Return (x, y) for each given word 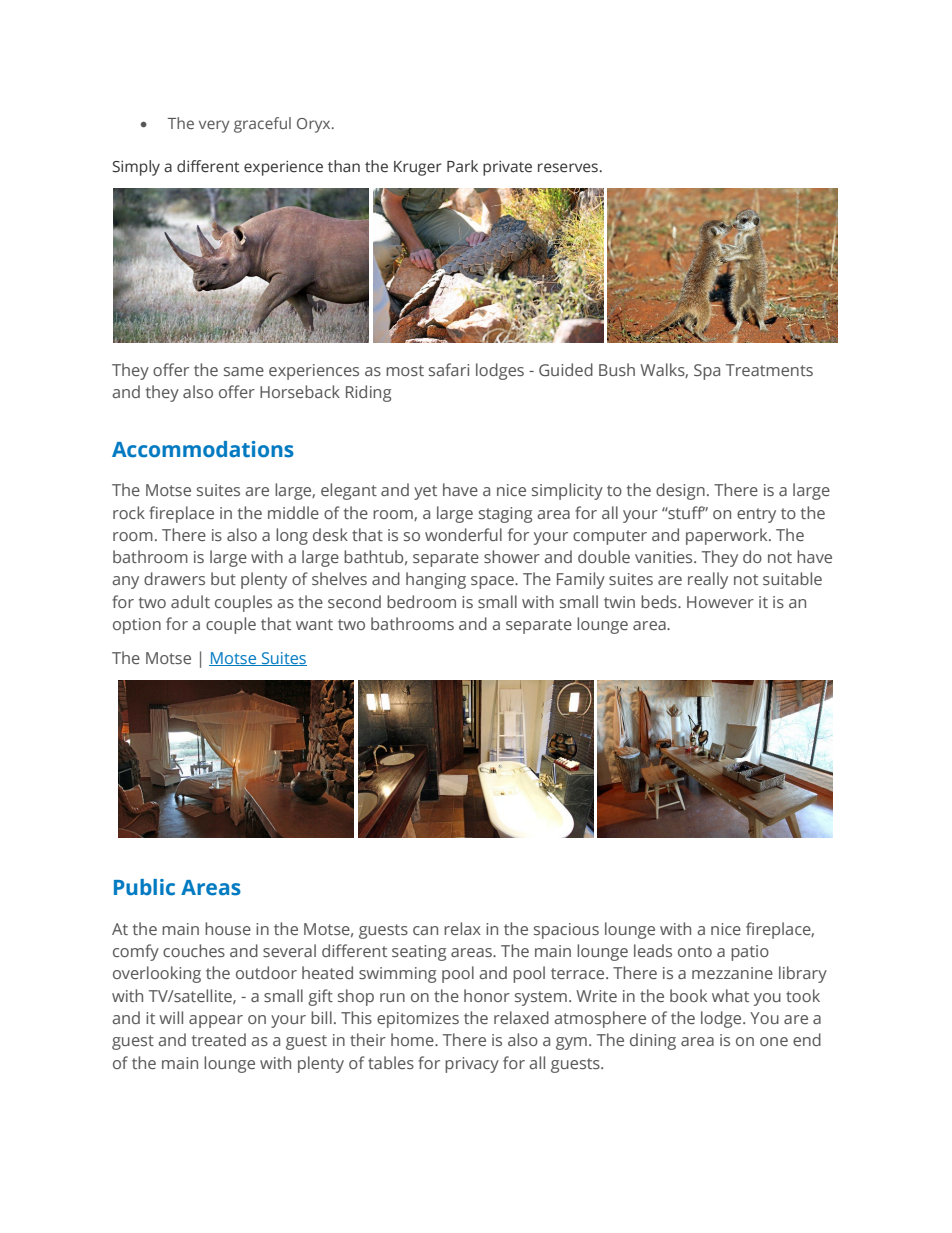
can (425, 930)
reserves (568, 168)
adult (190, 601)
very (214, 126)
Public (144, 887)
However (720, 602)
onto (695, 951)
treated (219, 1039)
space (493, 582)
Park (462, 166)
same (244, 371)
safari (449, 369)
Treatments (769, 370)
